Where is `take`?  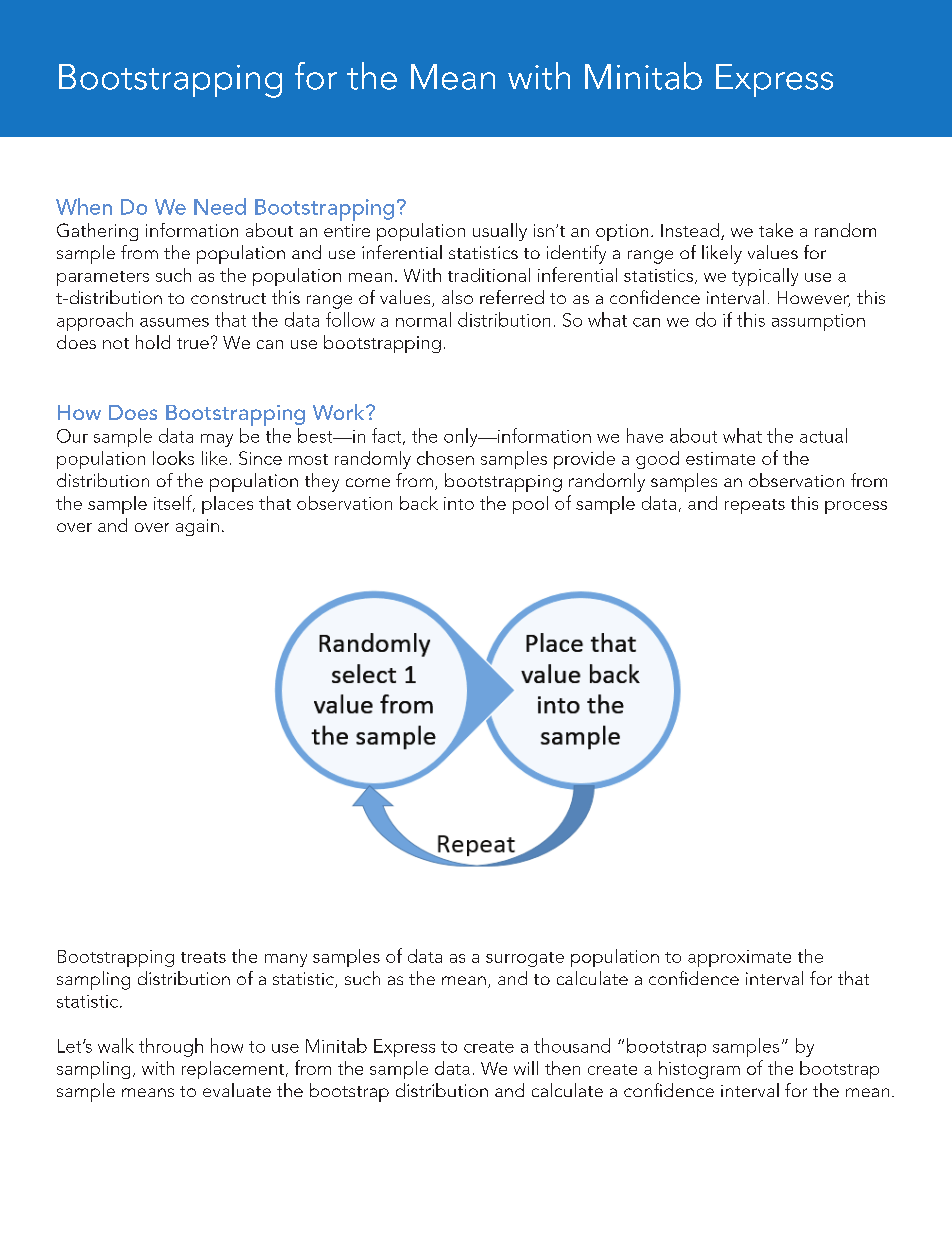
take is located at coordinates (776, 230).
